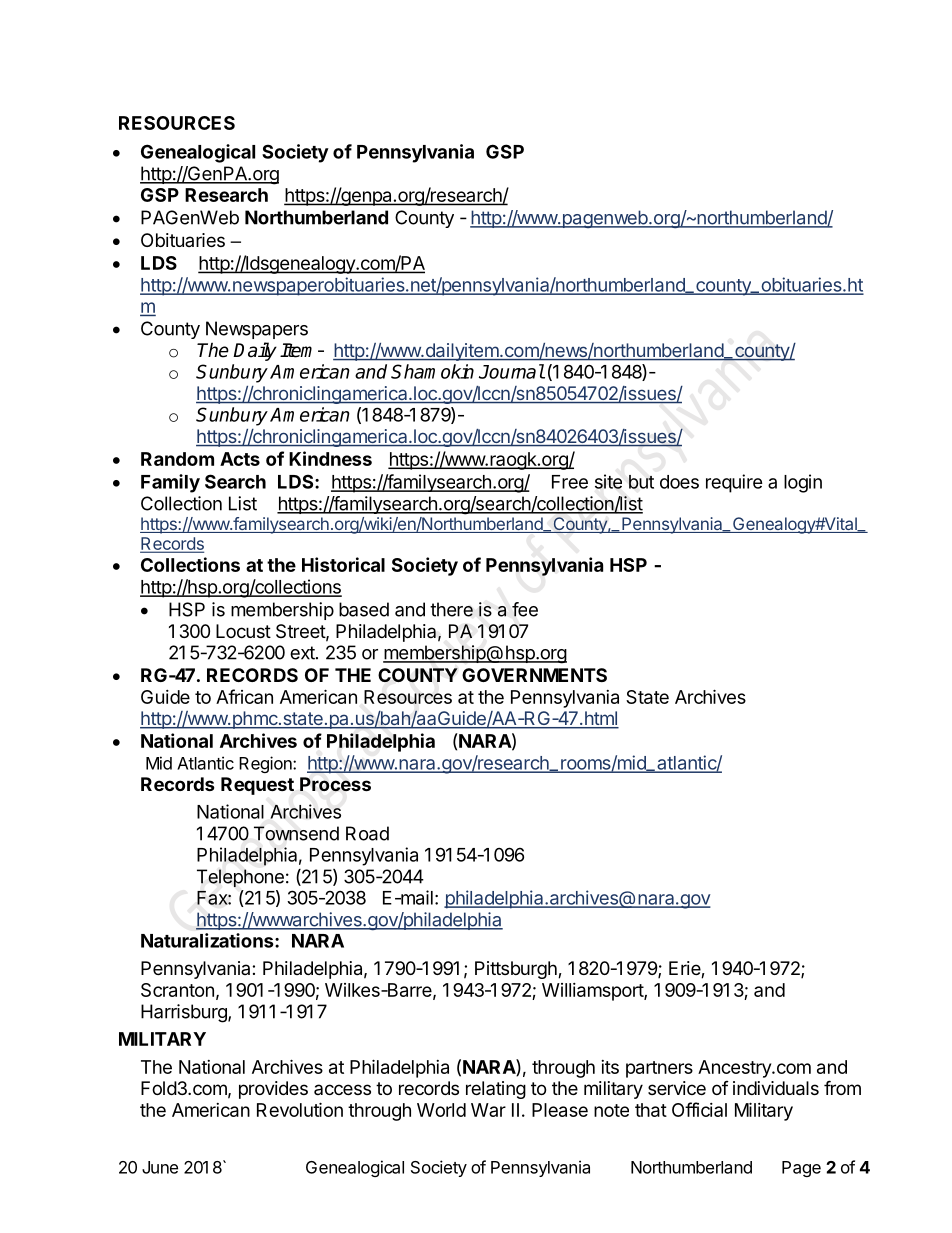 The height and width of the page is (1233, 952). I want to click on GOVERNMENTS, so click(534, 675).
